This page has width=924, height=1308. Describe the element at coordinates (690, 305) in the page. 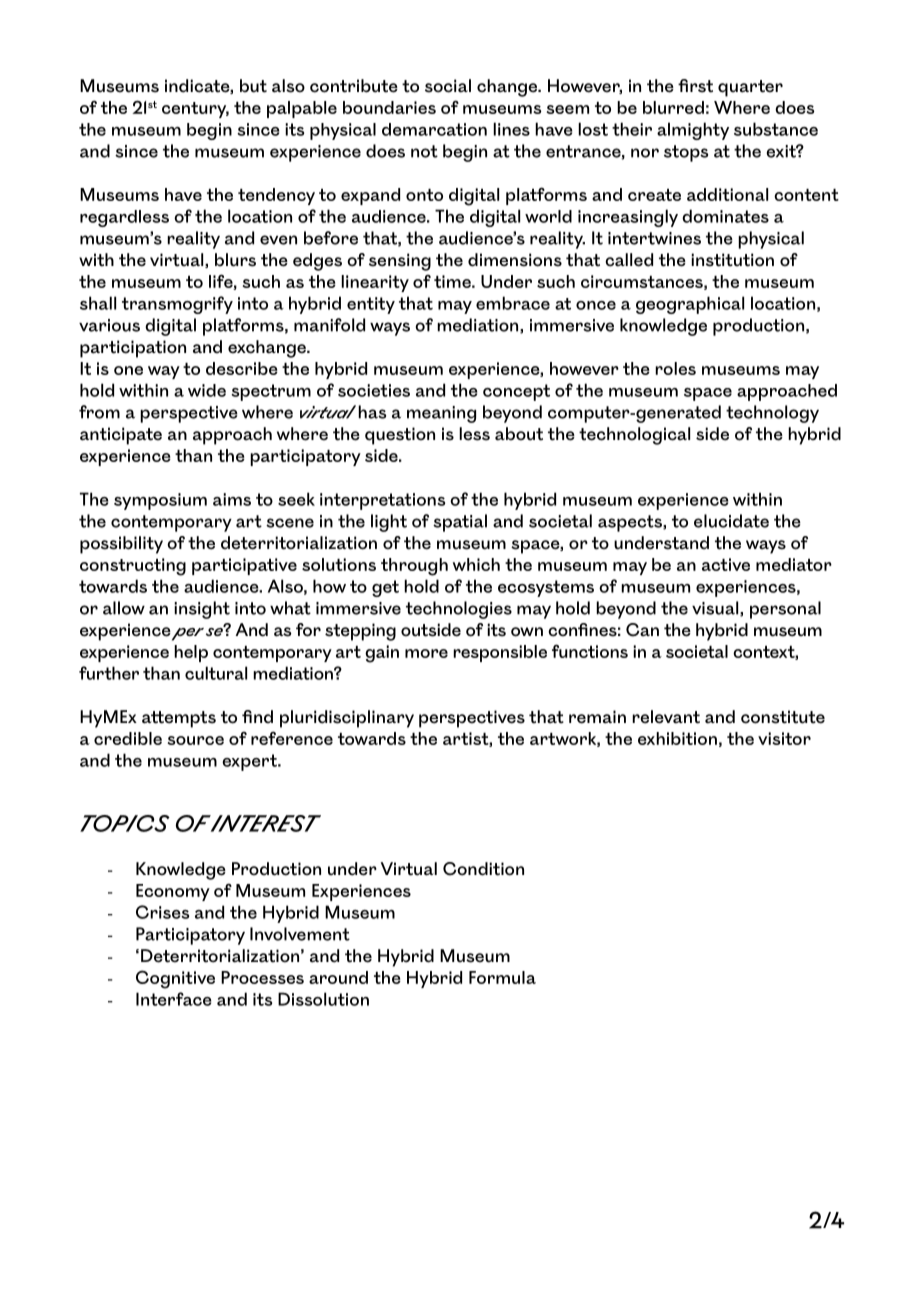

I see `geographical` at that location.
